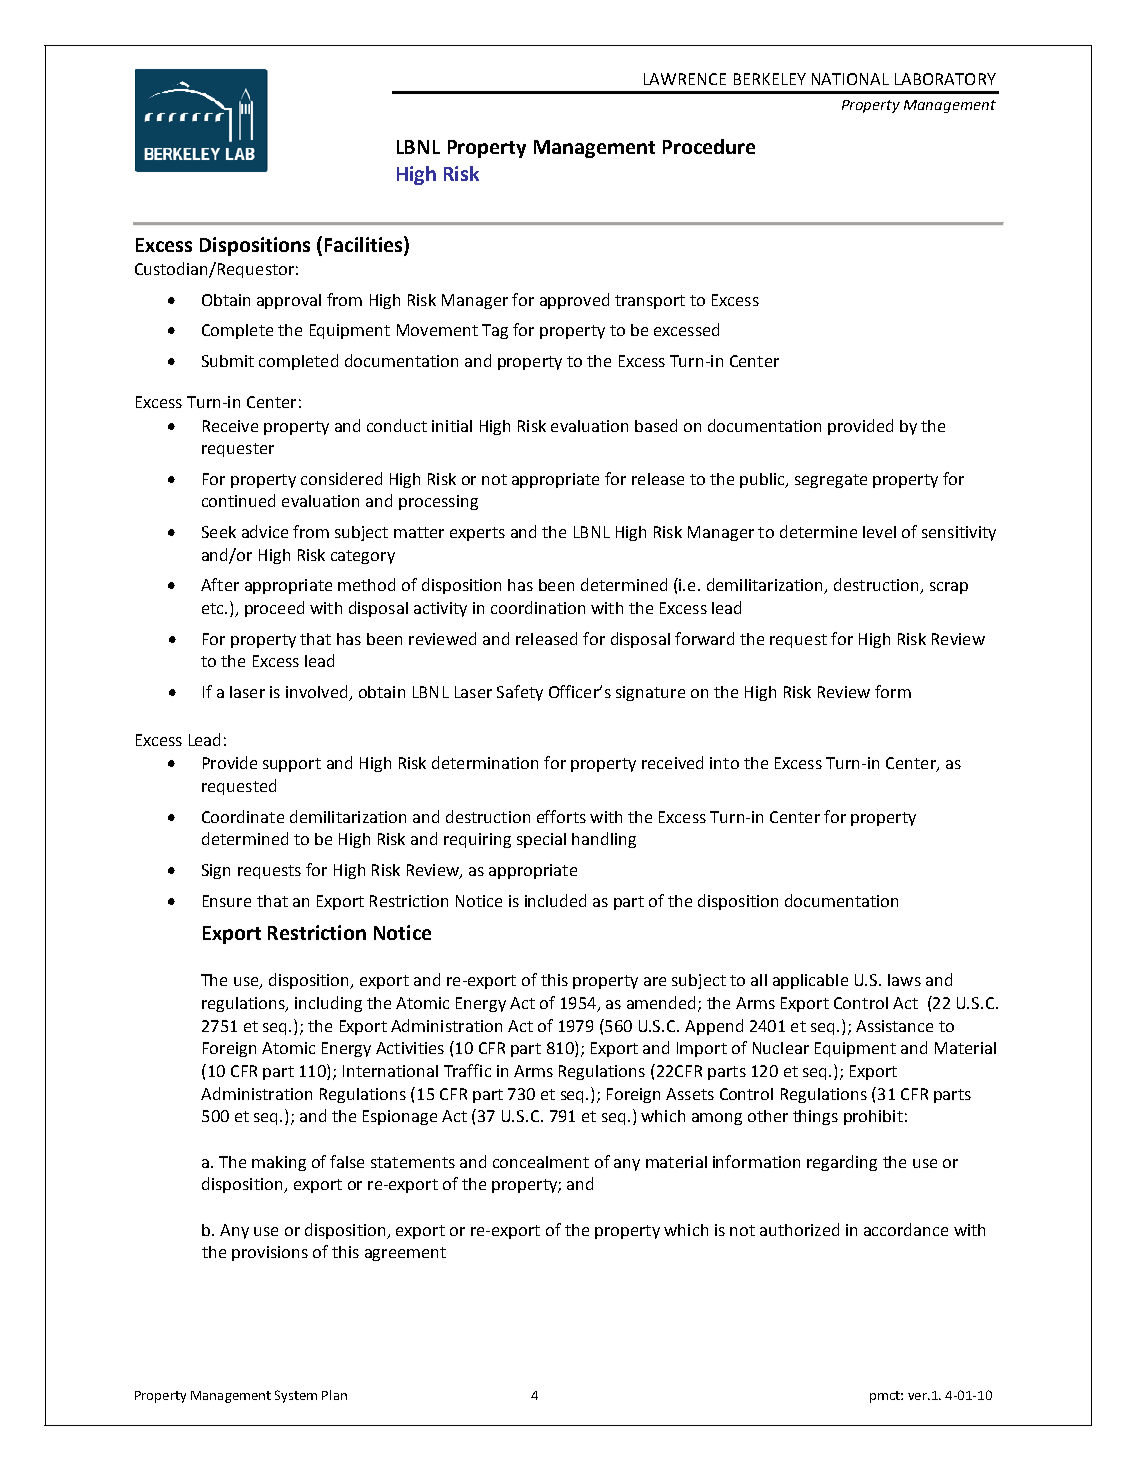 This page has height=1471, width=1137. Describe the element at coordinates (296, 1396) in the page. I see `System` at that location.
